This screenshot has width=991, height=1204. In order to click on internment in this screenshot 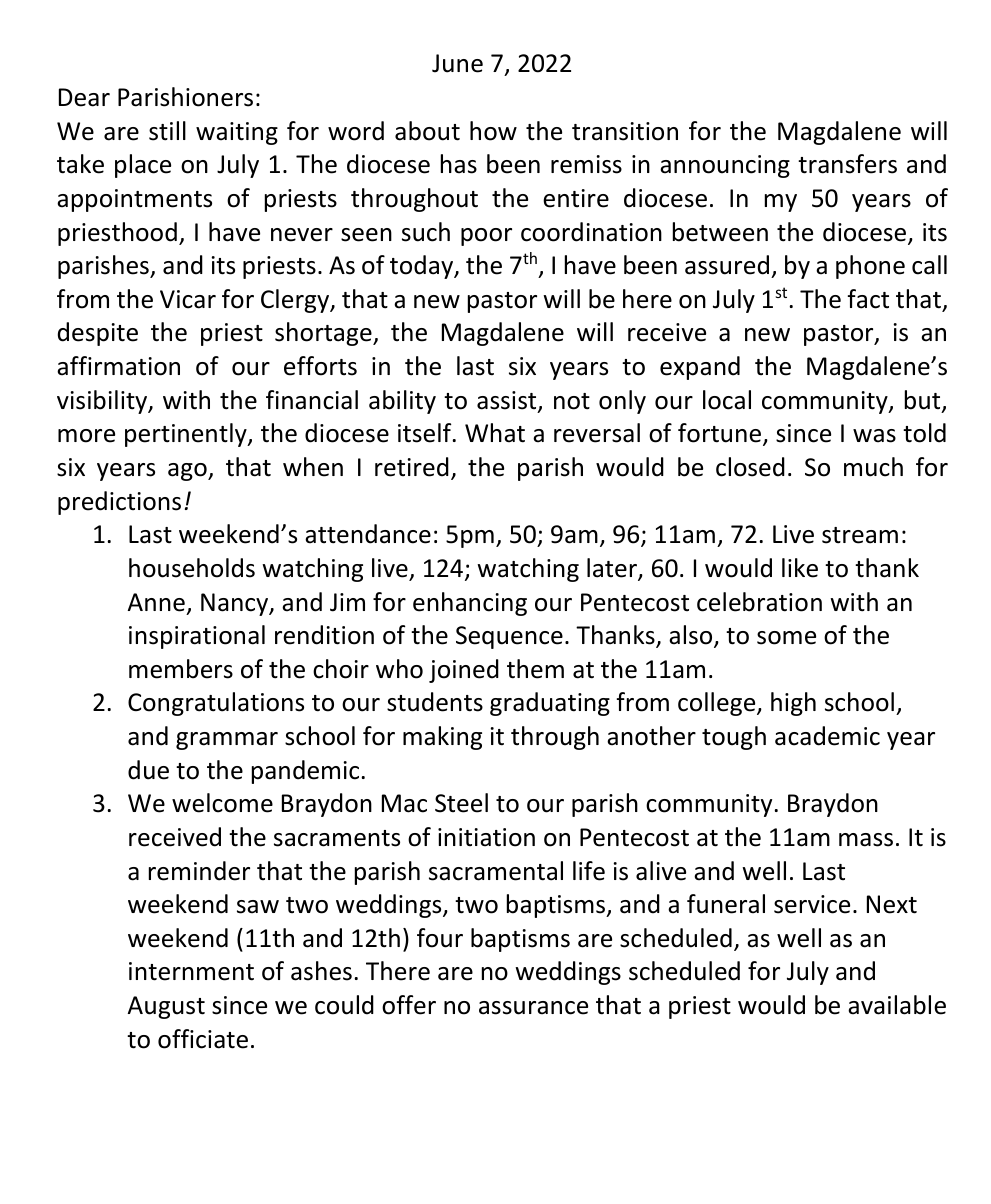, I will do `click(191, 971)`.
